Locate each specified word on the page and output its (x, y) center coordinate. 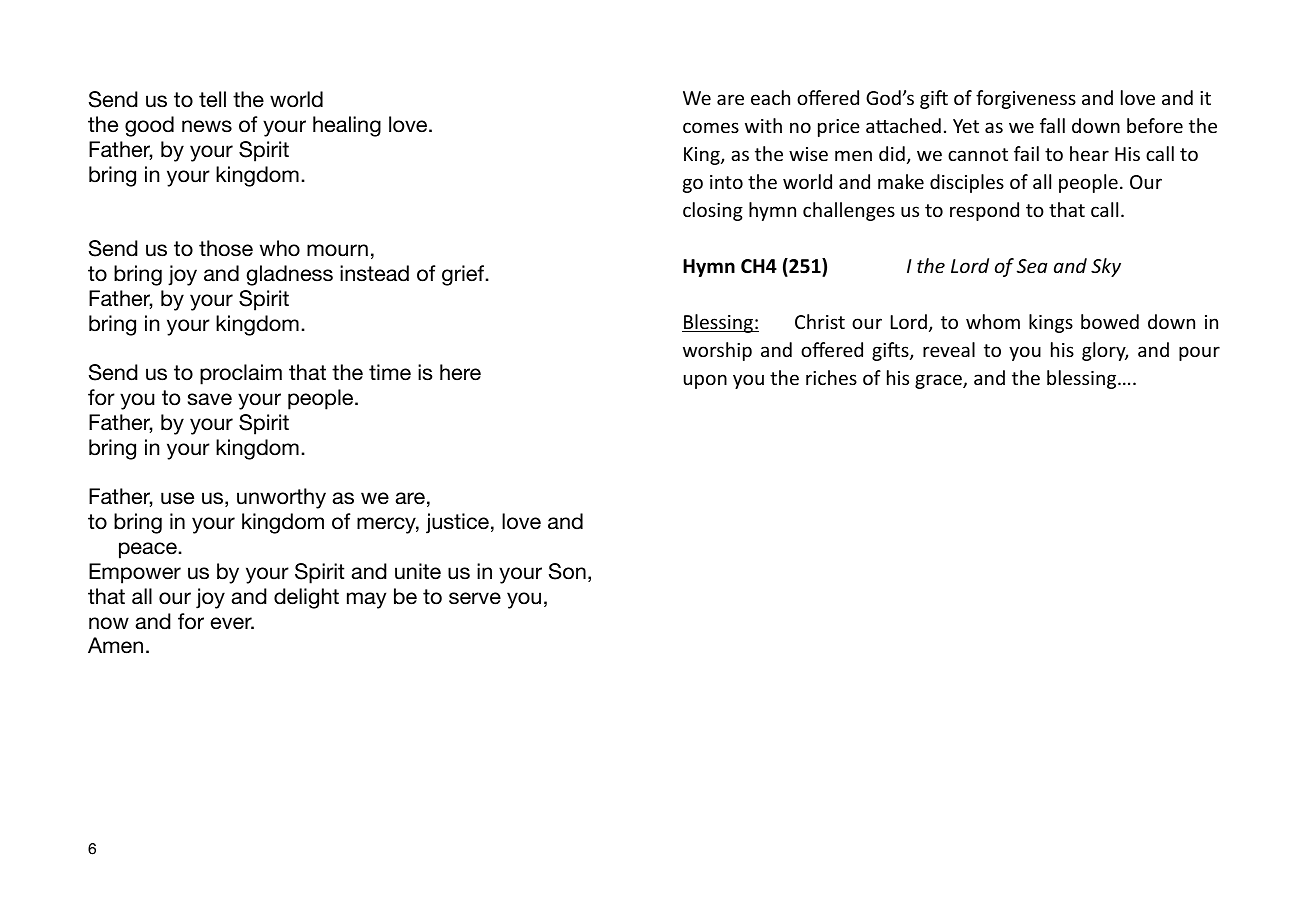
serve (475, 598)
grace (939, 381)
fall (1052, 125)
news (207, 126)
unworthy (281, 498)
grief (464, 275)
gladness (289, 275)
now (109, 623)
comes (711, 127)
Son (567, 571)
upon (705, 381)
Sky (1106, 267)
